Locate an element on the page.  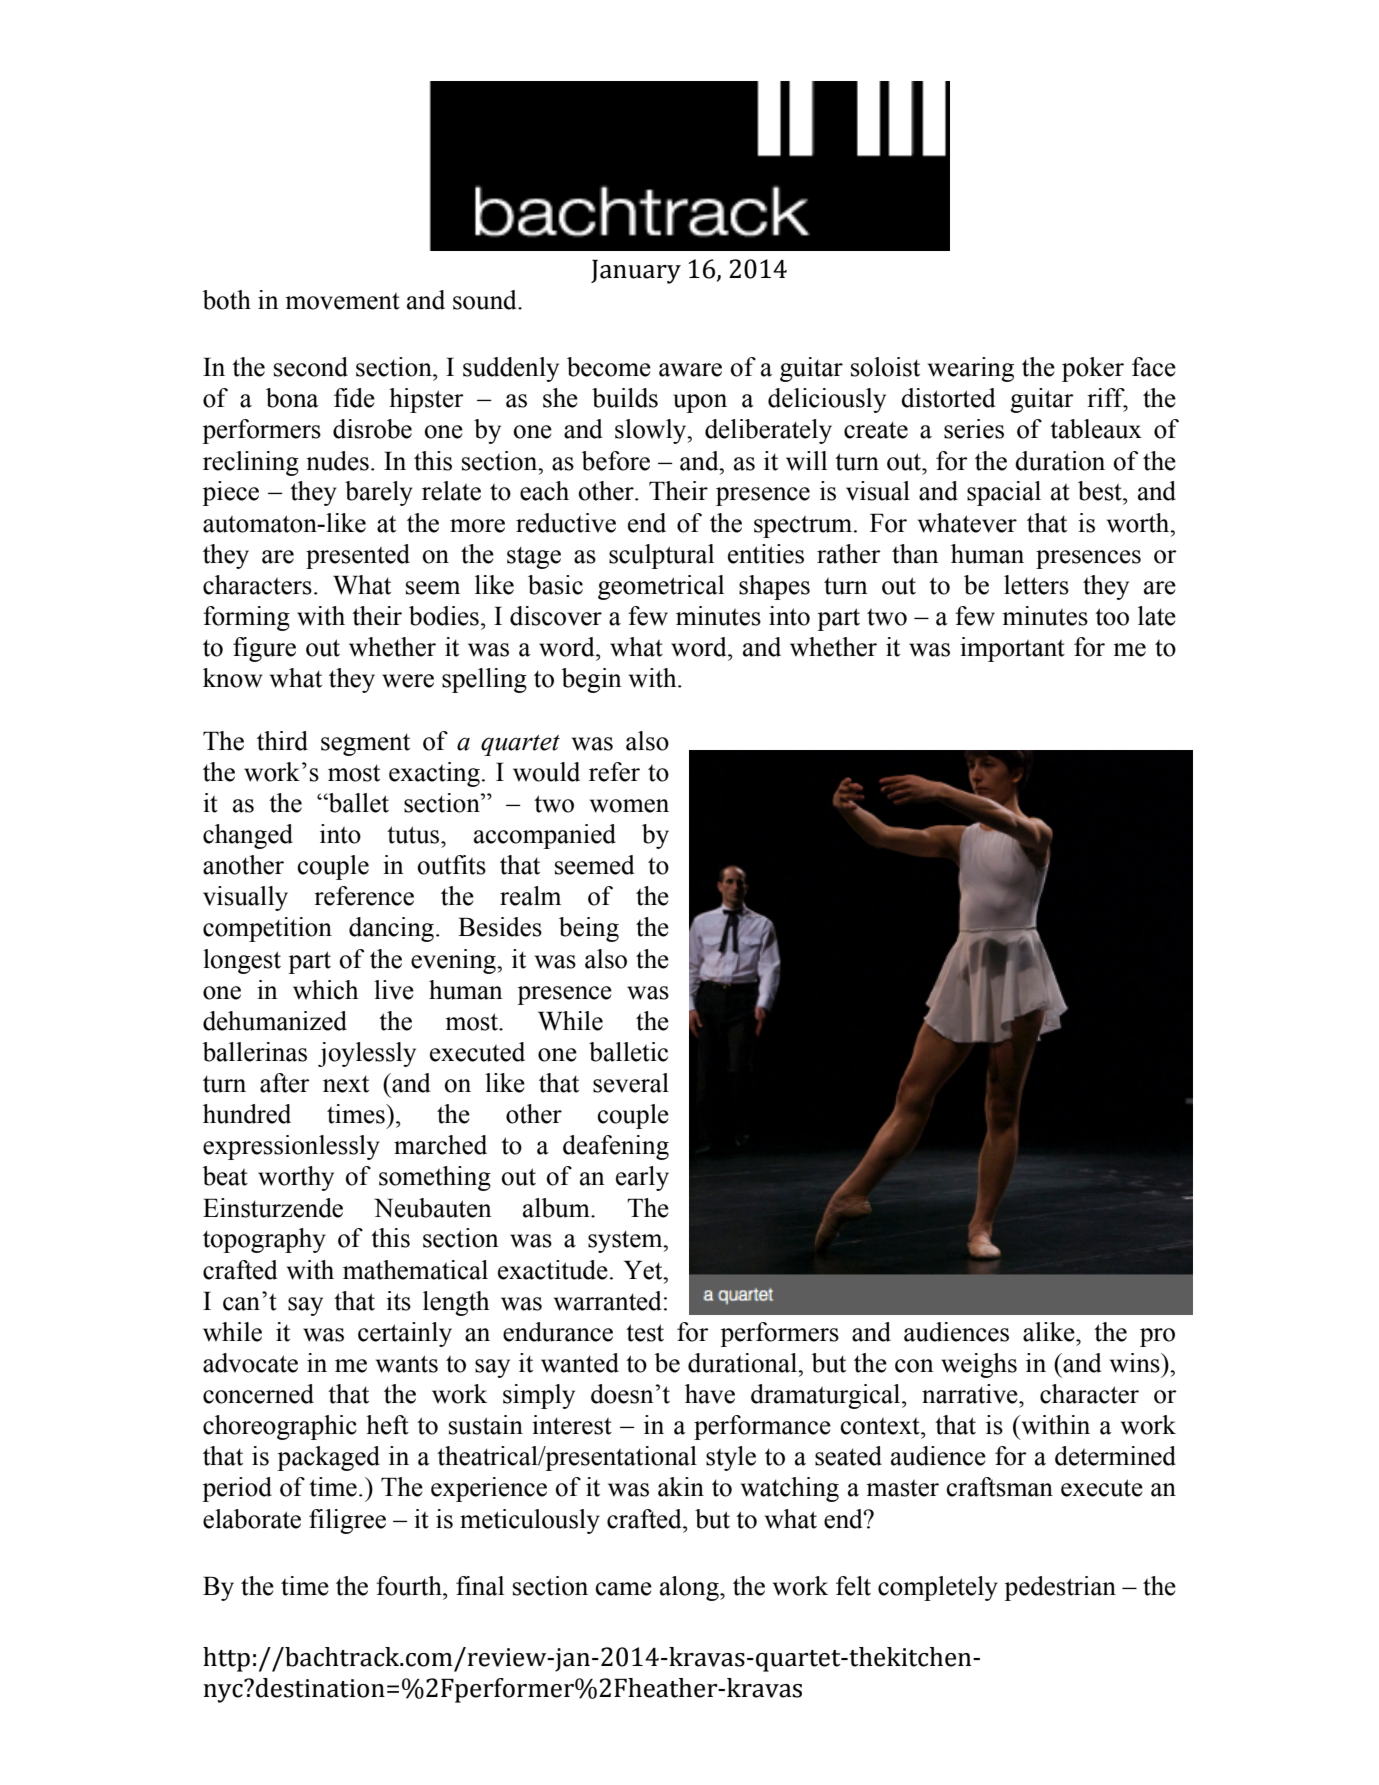
next is located at coordinates (346, 1084).
